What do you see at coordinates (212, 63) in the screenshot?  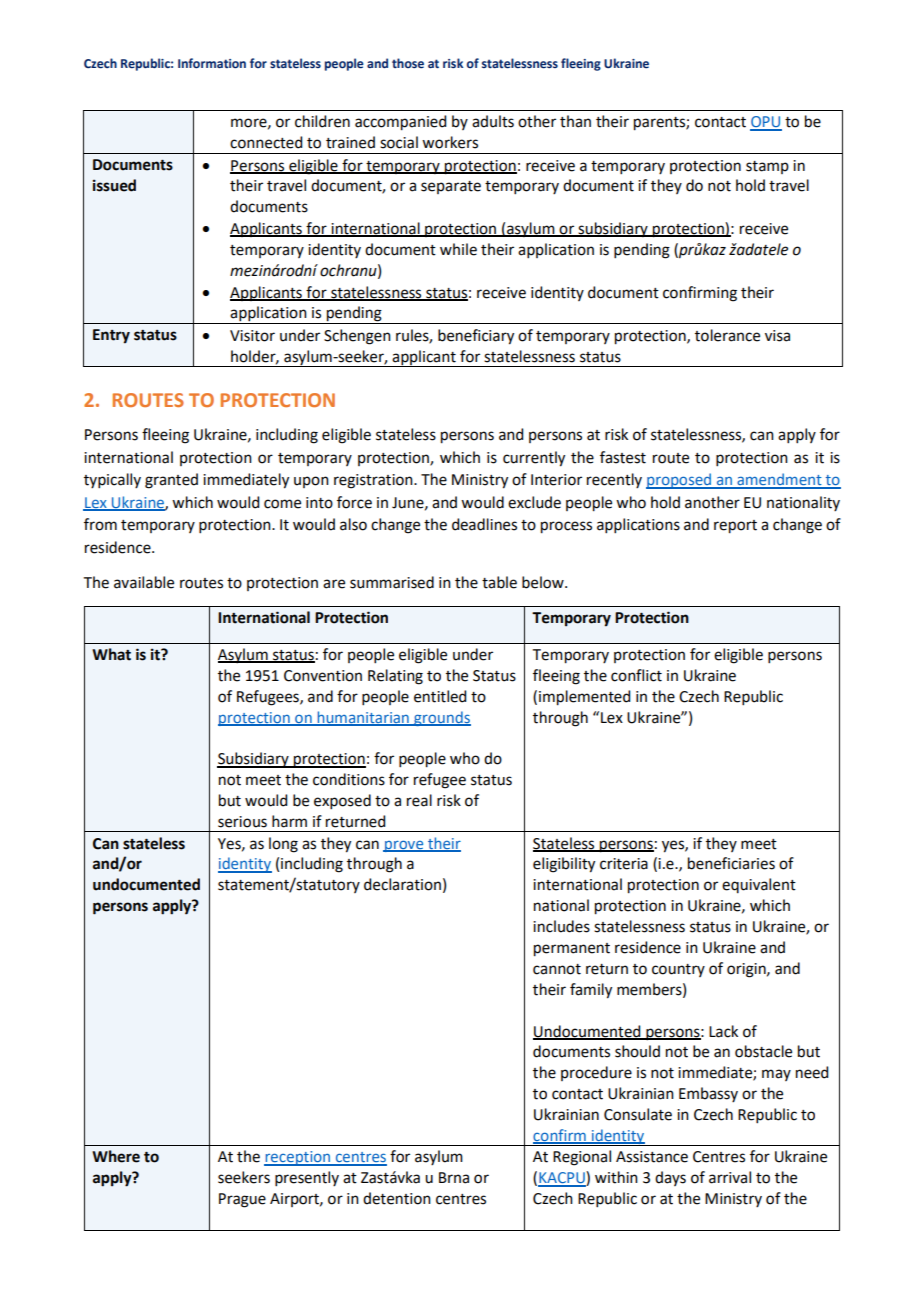 I see `Information` at bounding box center [212, 63].
